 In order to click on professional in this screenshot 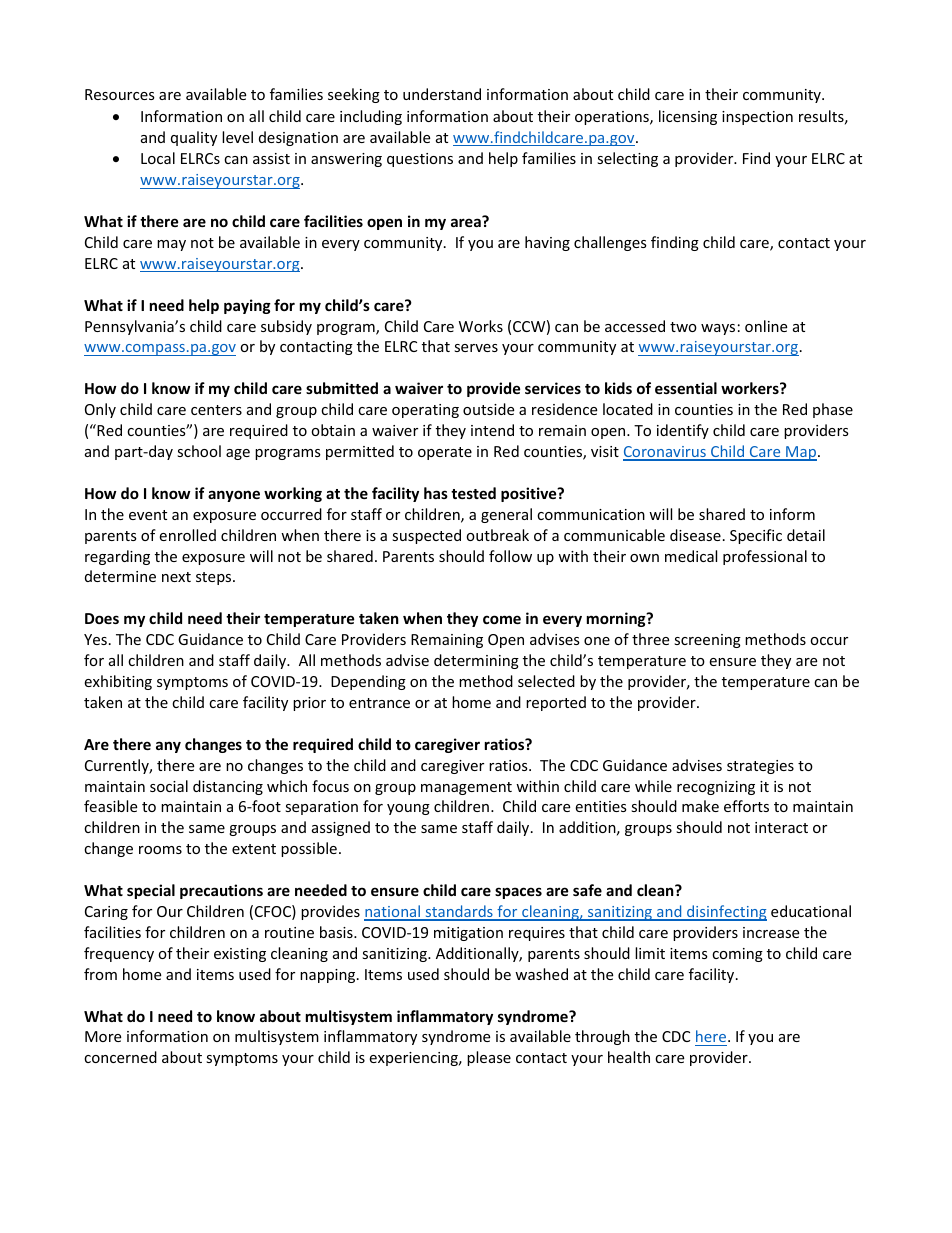, I will do `click(765, 557)`.
